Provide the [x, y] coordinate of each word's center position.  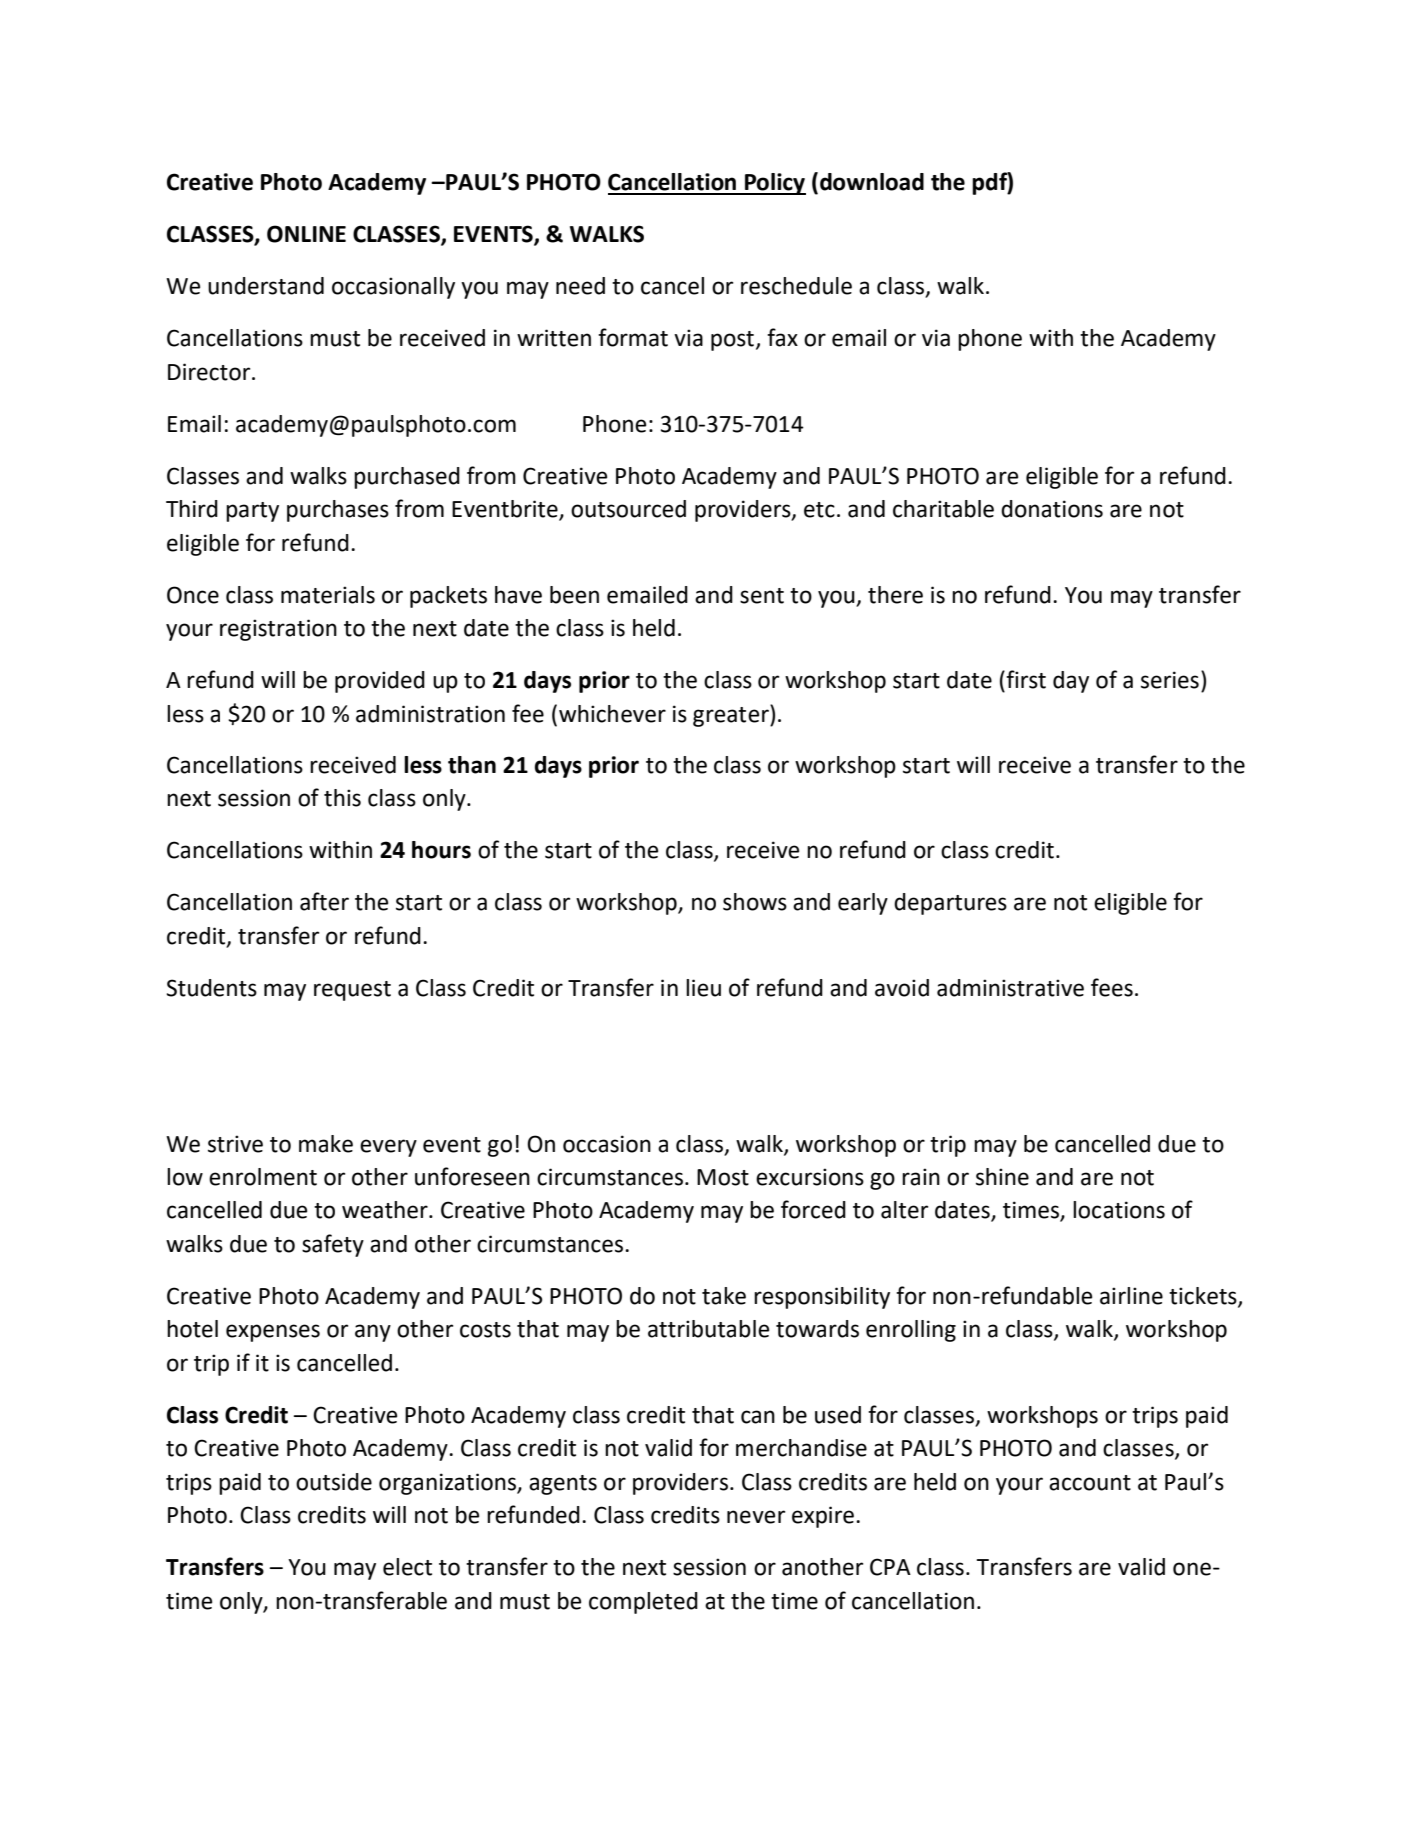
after [324, 901]
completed [643, 1603]
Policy [774, 184]
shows [755, 902]
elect [407, 1567]
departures [950, 904]
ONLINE [306, 234]
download [872, 182]
